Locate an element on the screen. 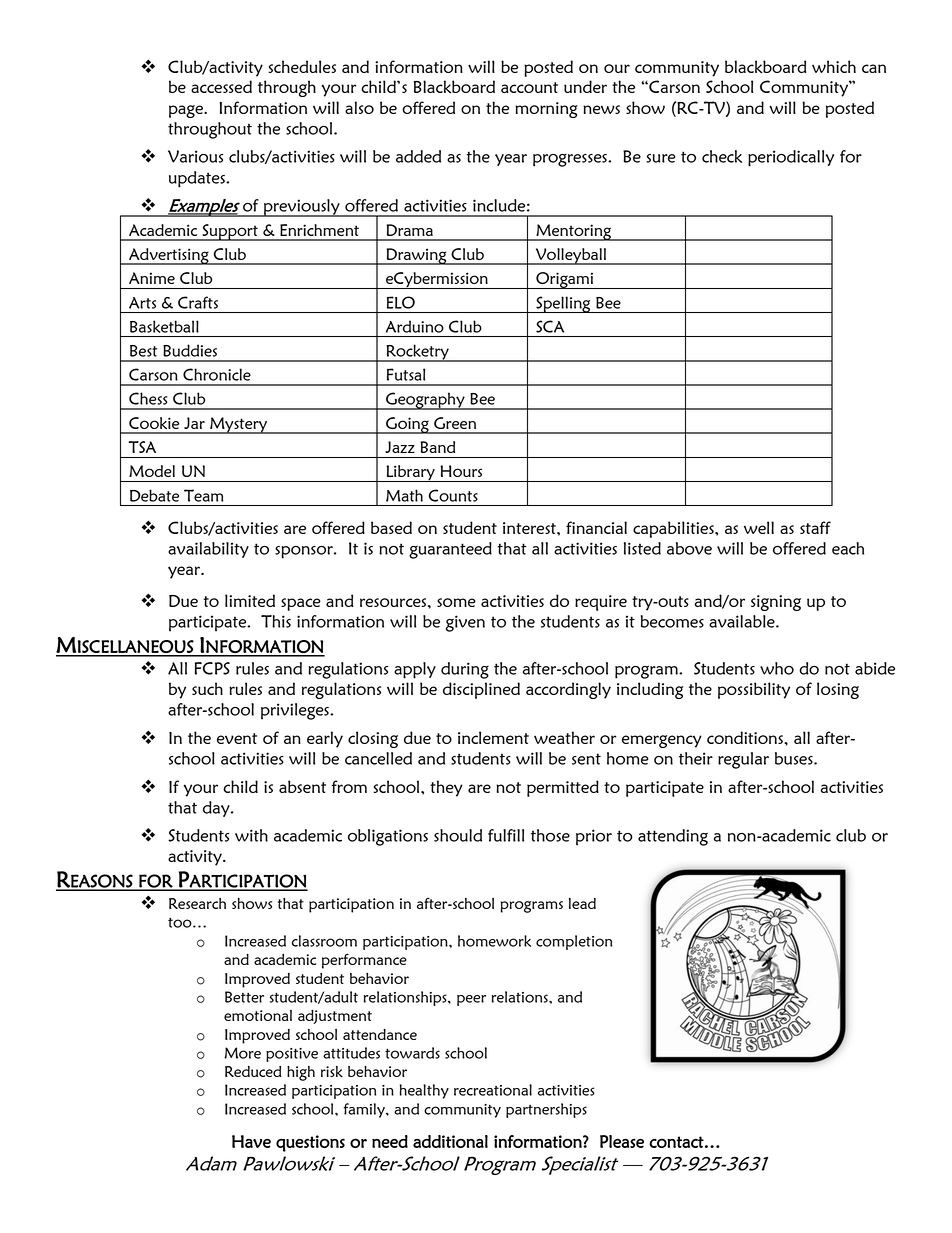 This screenshot has width=952, height=1233. accessed is located at coordinates (221, 86).
